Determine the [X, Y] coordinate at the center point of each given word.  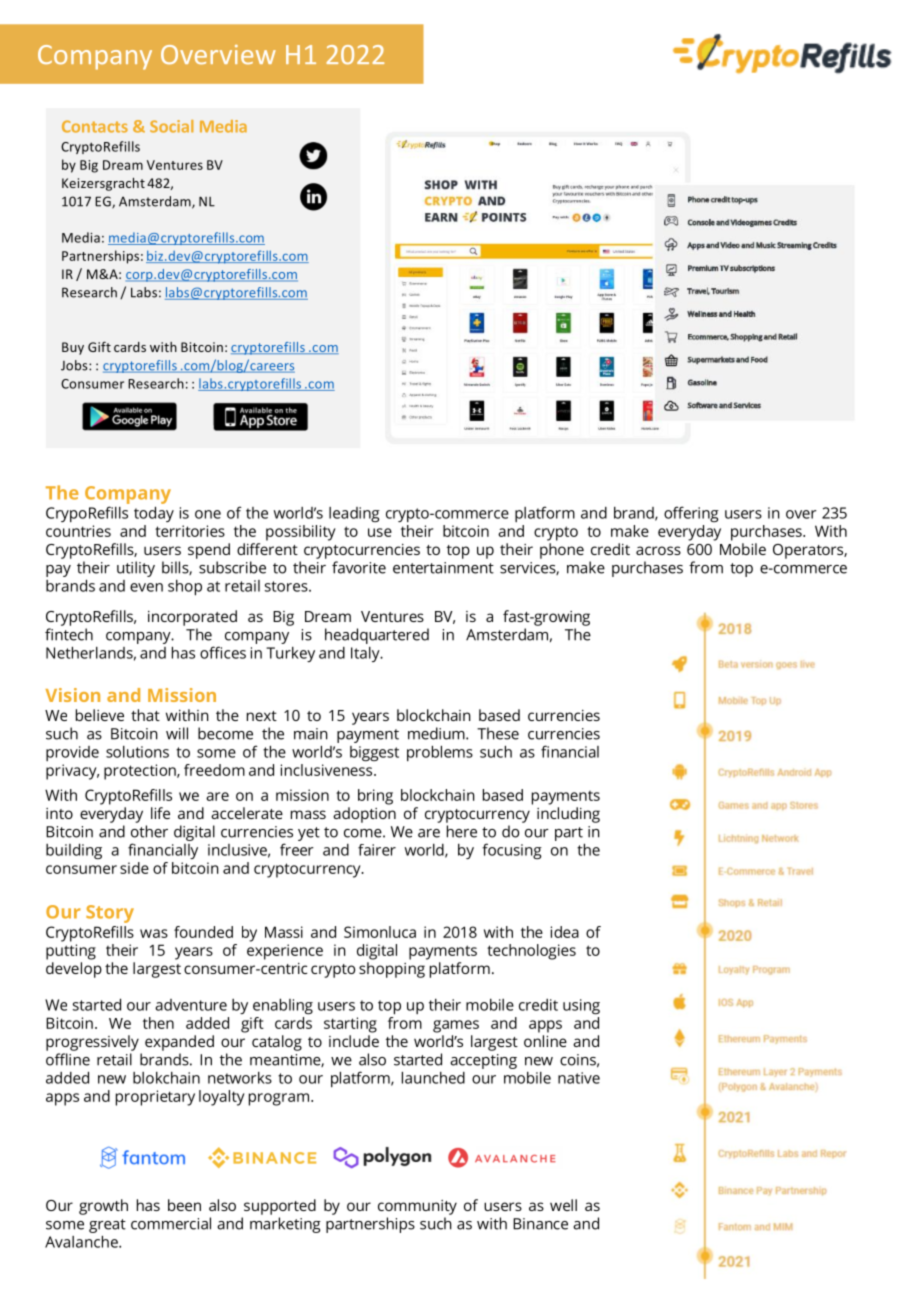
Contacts [95, 126]
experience [285, 952]
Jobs [75, 365]
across [658, 550]
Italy [366, 654]
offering [691, 514]
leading [354, 514]
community [417, 1207]
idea [565, 932]
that [145, 715]
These [498, 733]
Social [171, 126]
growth [103, 1207]
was [154, 933]
